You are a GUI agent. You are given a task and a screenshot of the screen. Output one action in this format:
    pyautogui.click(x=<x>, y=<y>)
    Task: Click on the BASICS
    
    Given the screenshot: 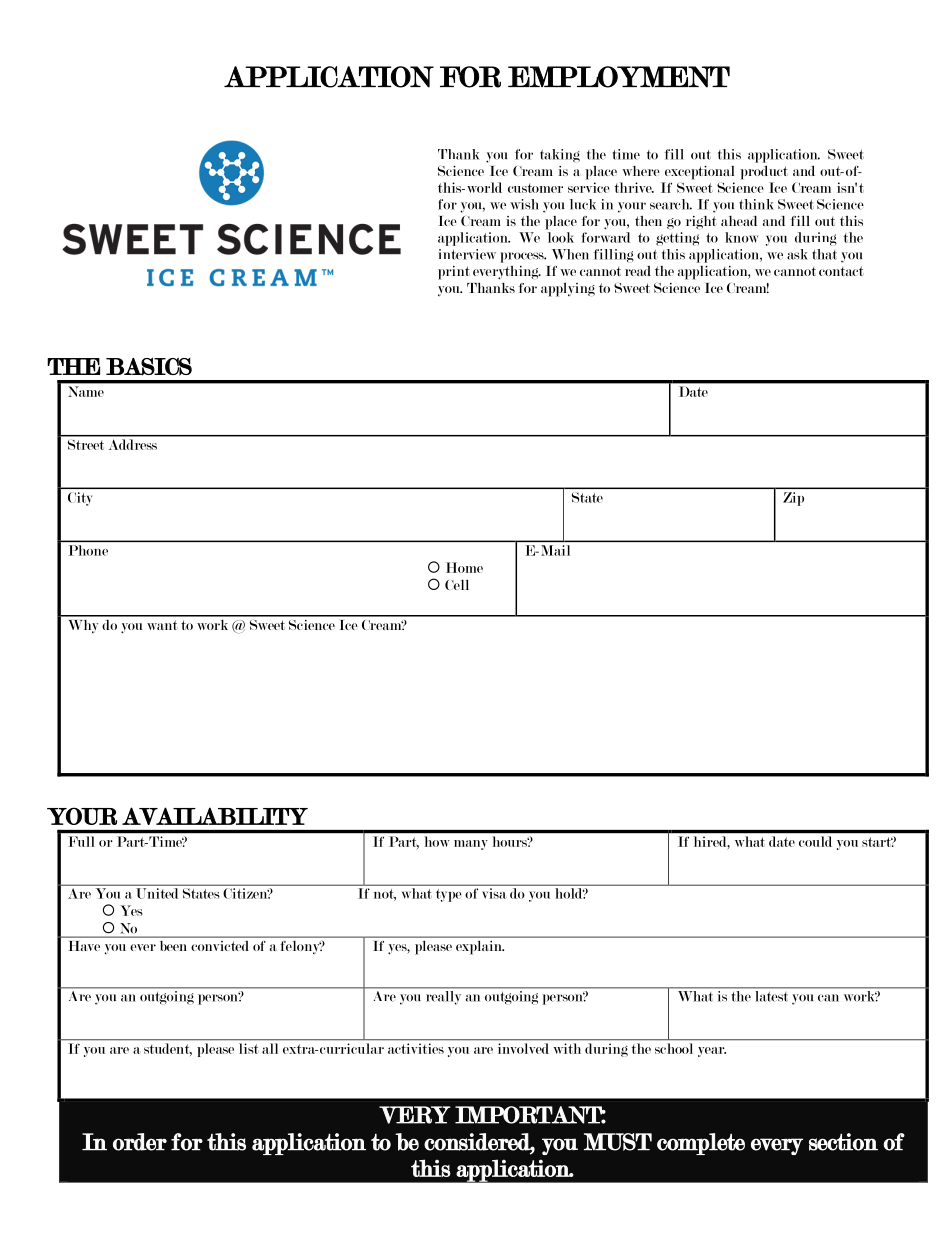 What is the action you would take?
    pyautogui.click(x=149, y=366)
